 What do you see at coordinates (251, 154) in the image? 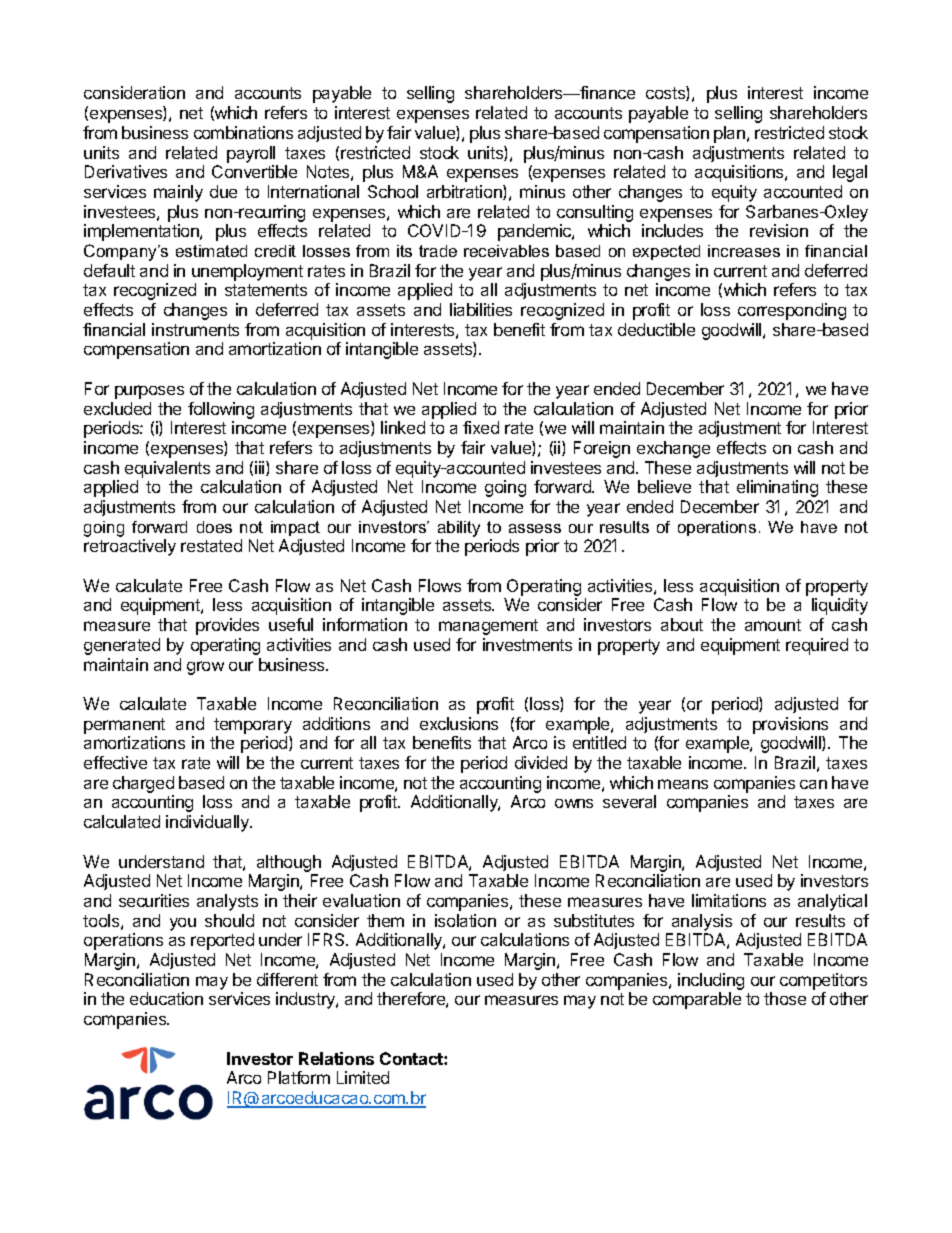
I see `payroll` at bounding box center [251, 154].
